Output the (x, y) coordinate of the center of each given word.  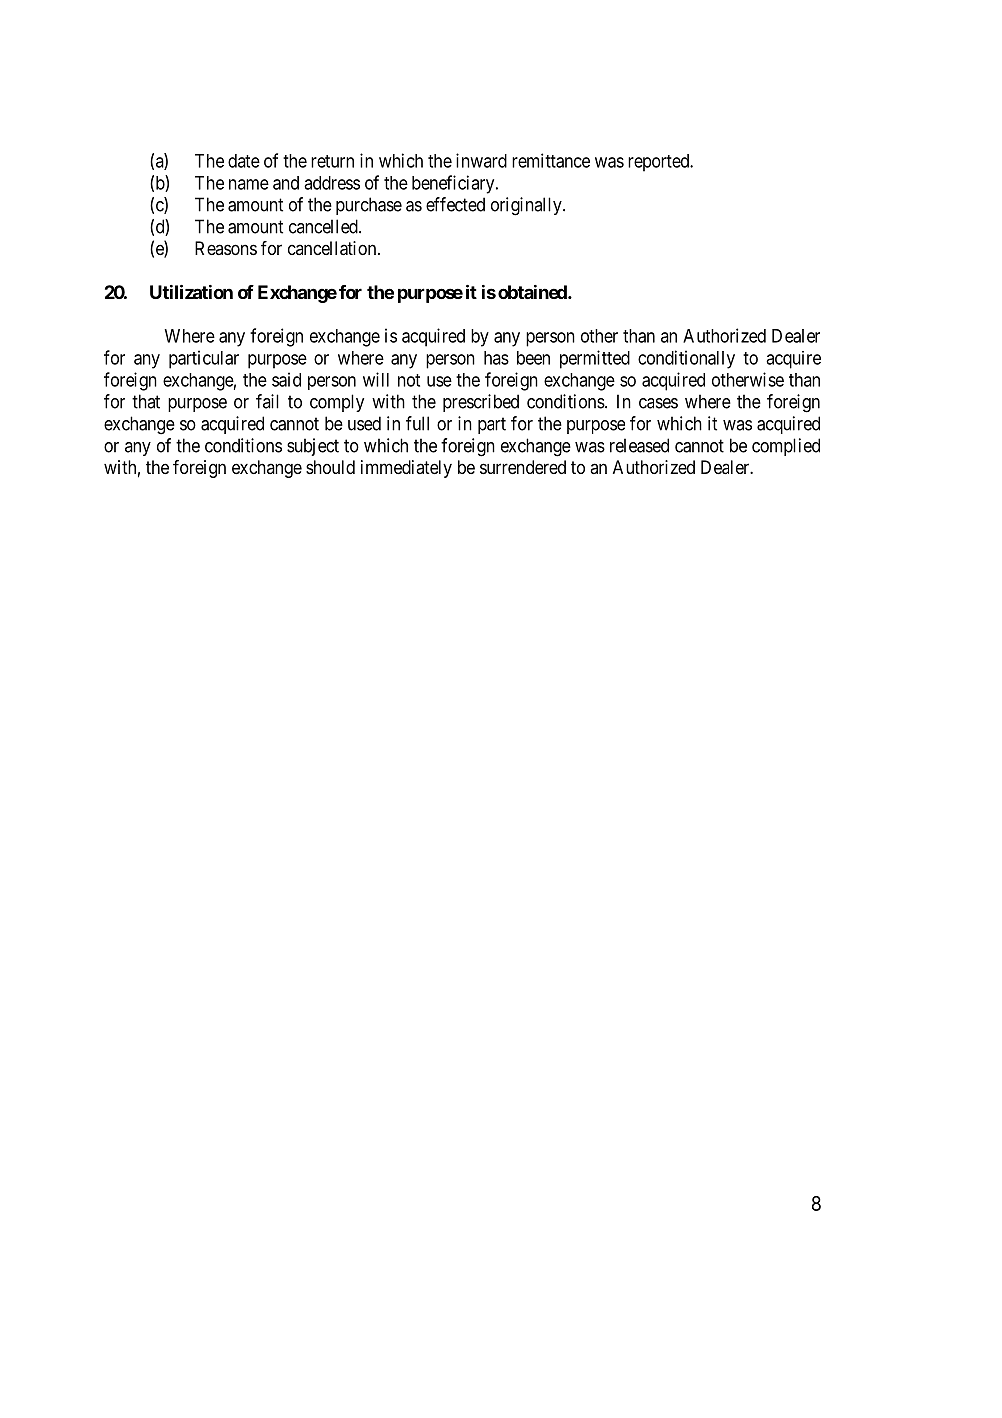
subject (313, 447)
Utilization (191, 292)
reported (660, 163)
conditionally (686, 359)
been (533, 358)
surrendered (523, 467)
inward (481, 160)
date (244, 161)
